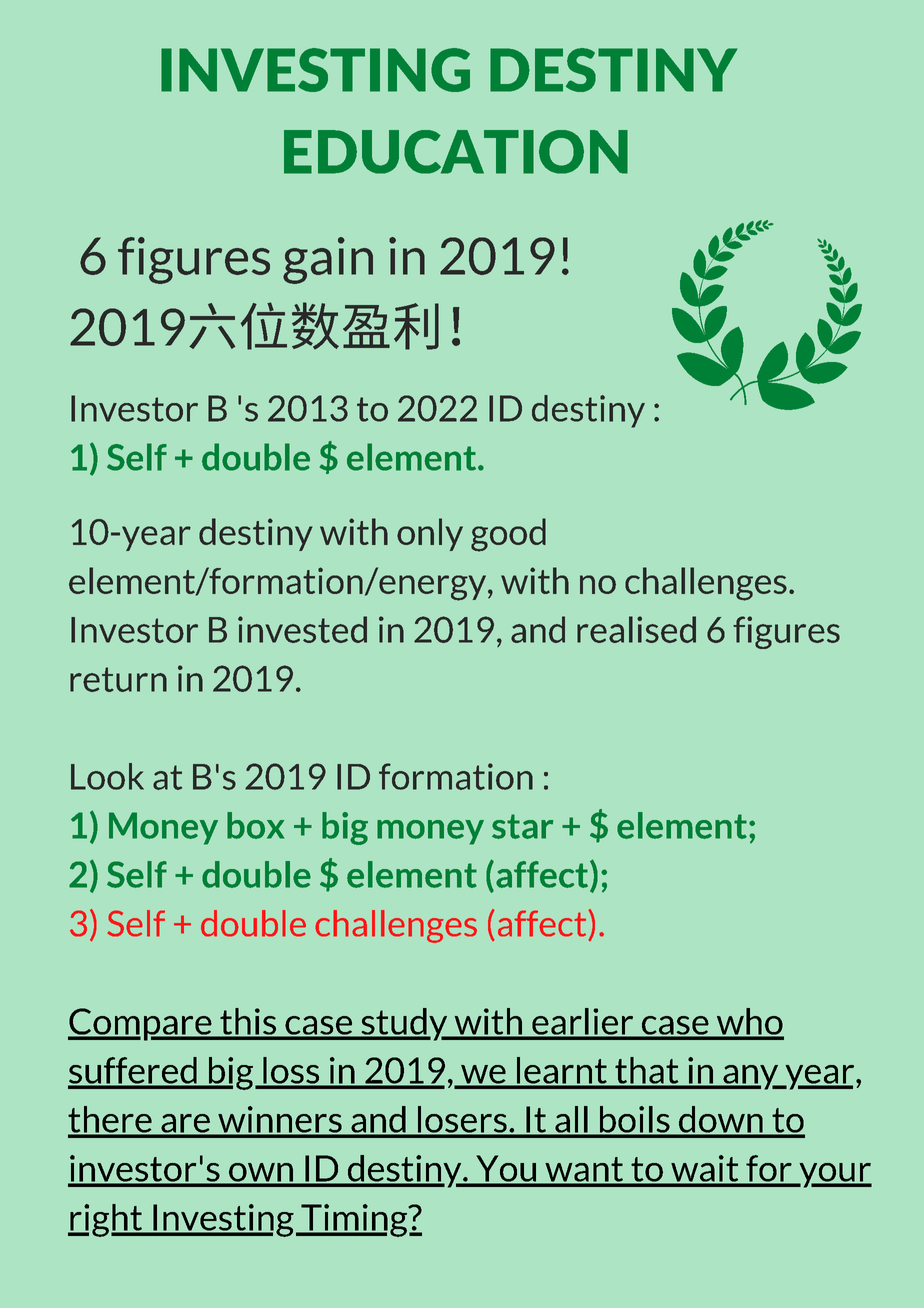 The width and height of the screenshot is (924, 1308). What do you see at coordinates (404, 1024) in the screenshot?
I see `study` at bounding box center [404, 1024].
